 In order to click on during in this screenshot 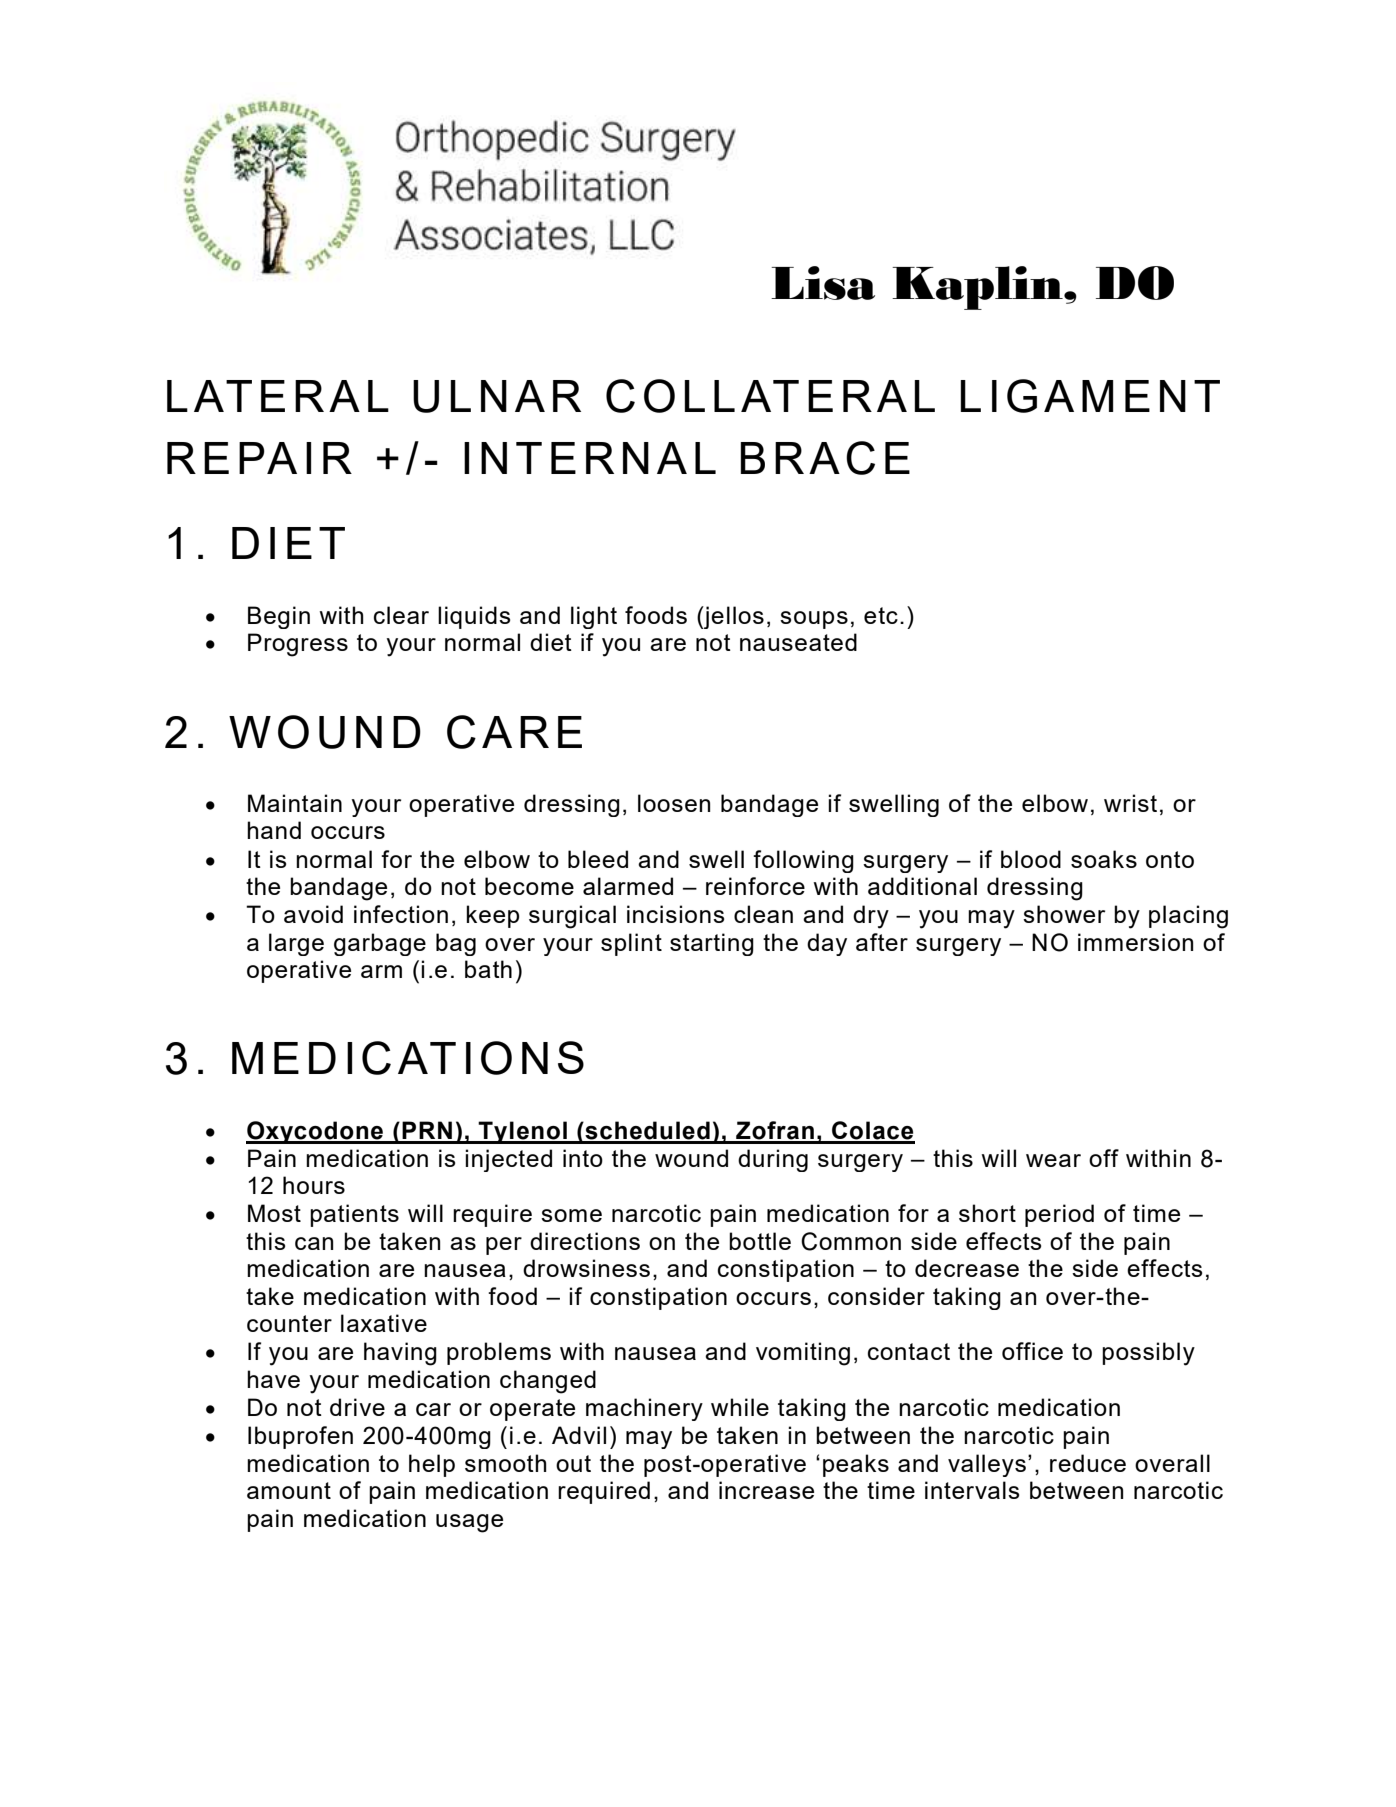, I will do `click(773, 1160)`.
